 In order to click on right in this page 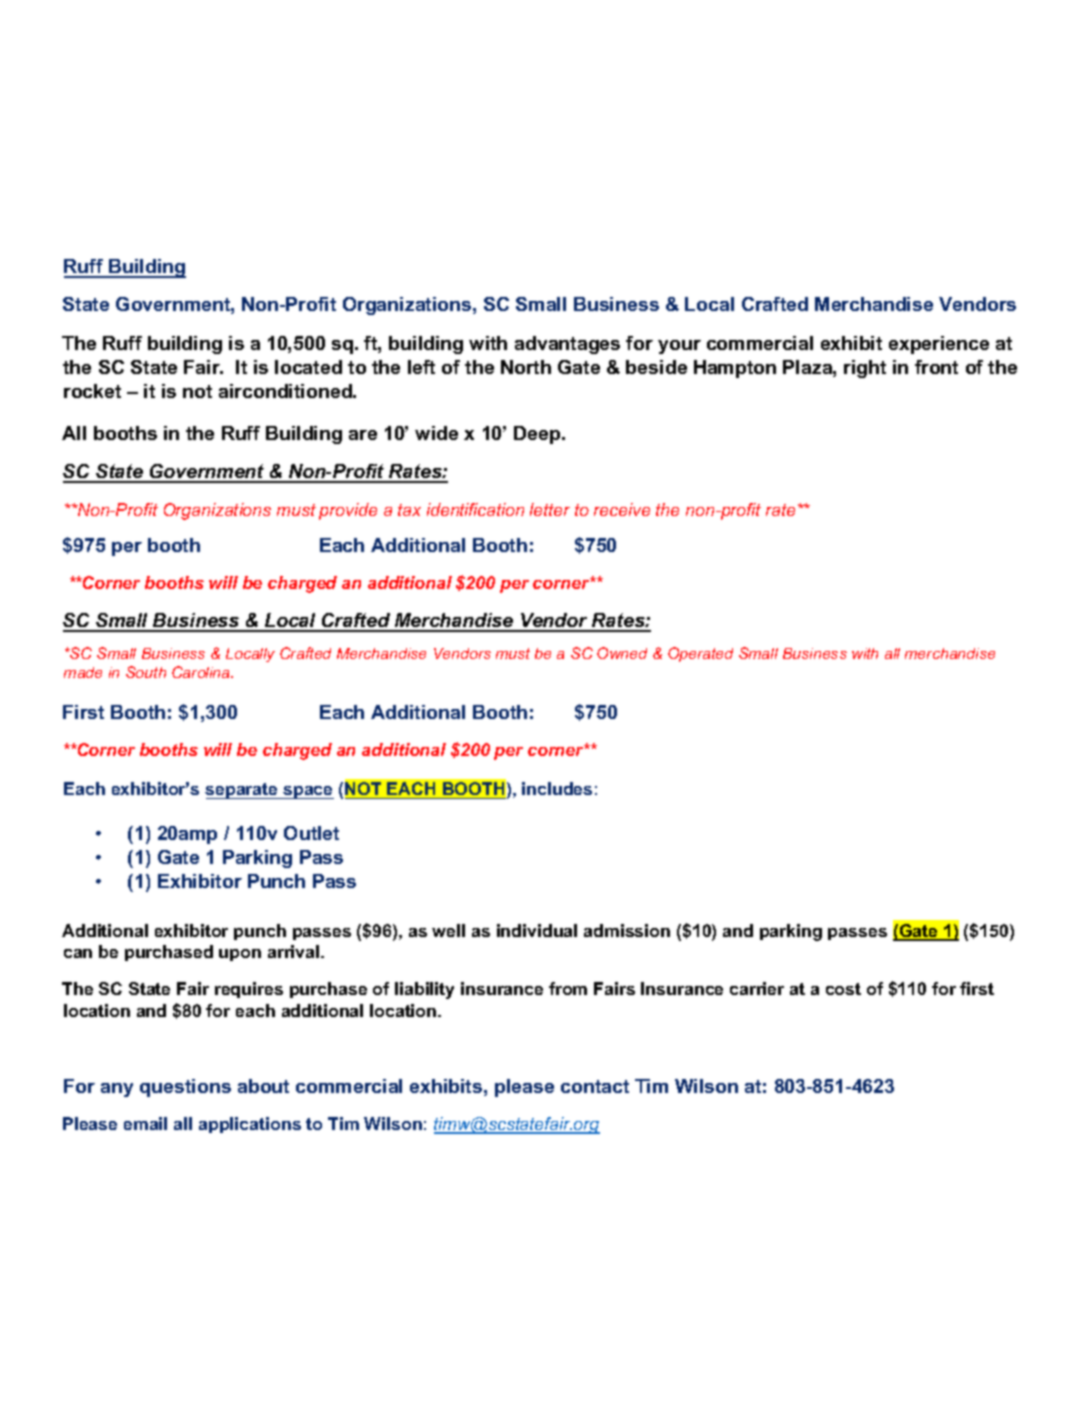, I will do `click(865, 369)`.
